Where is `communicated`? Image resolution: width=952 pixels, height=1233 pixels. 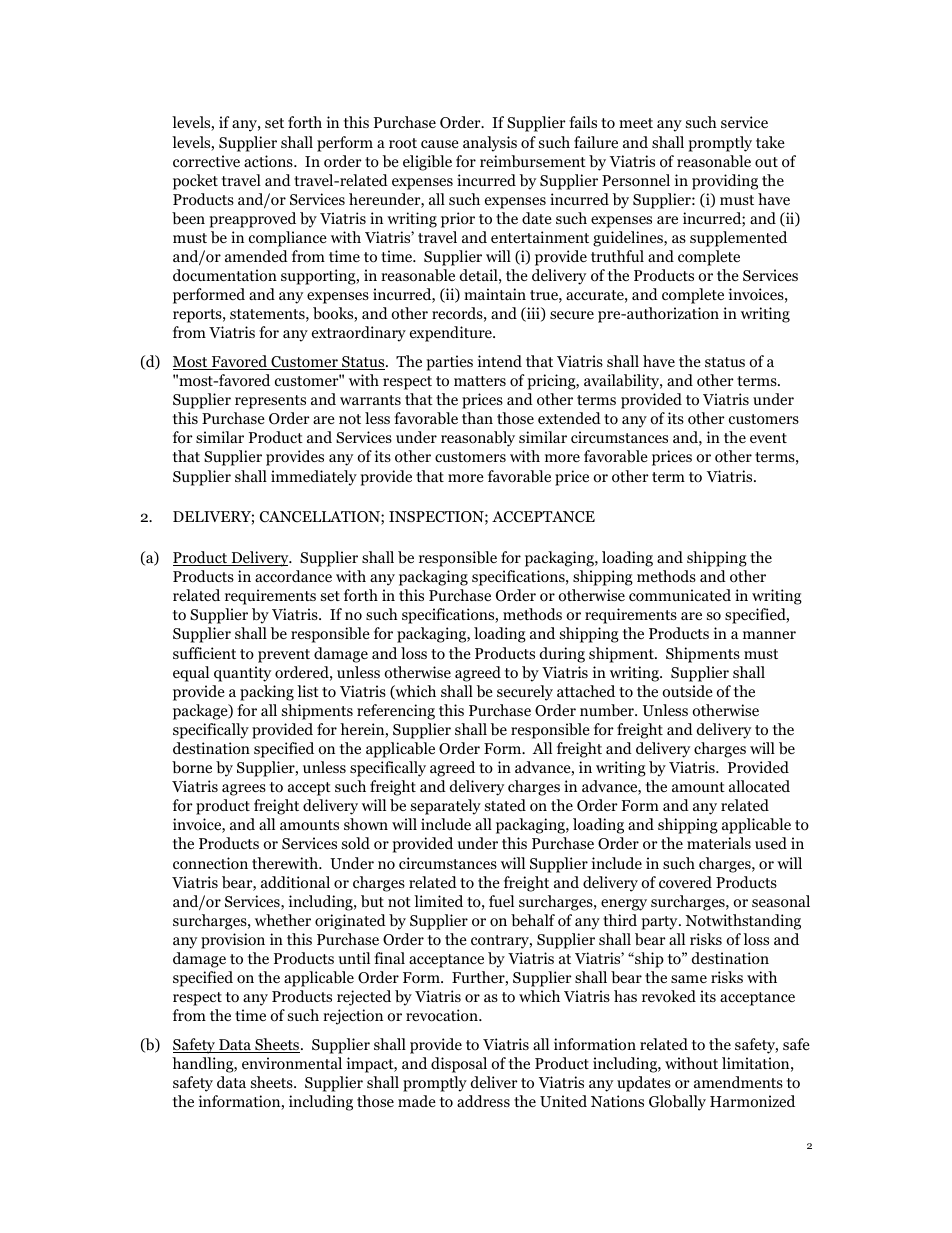 communicated is located at coordinates (680, 595).
